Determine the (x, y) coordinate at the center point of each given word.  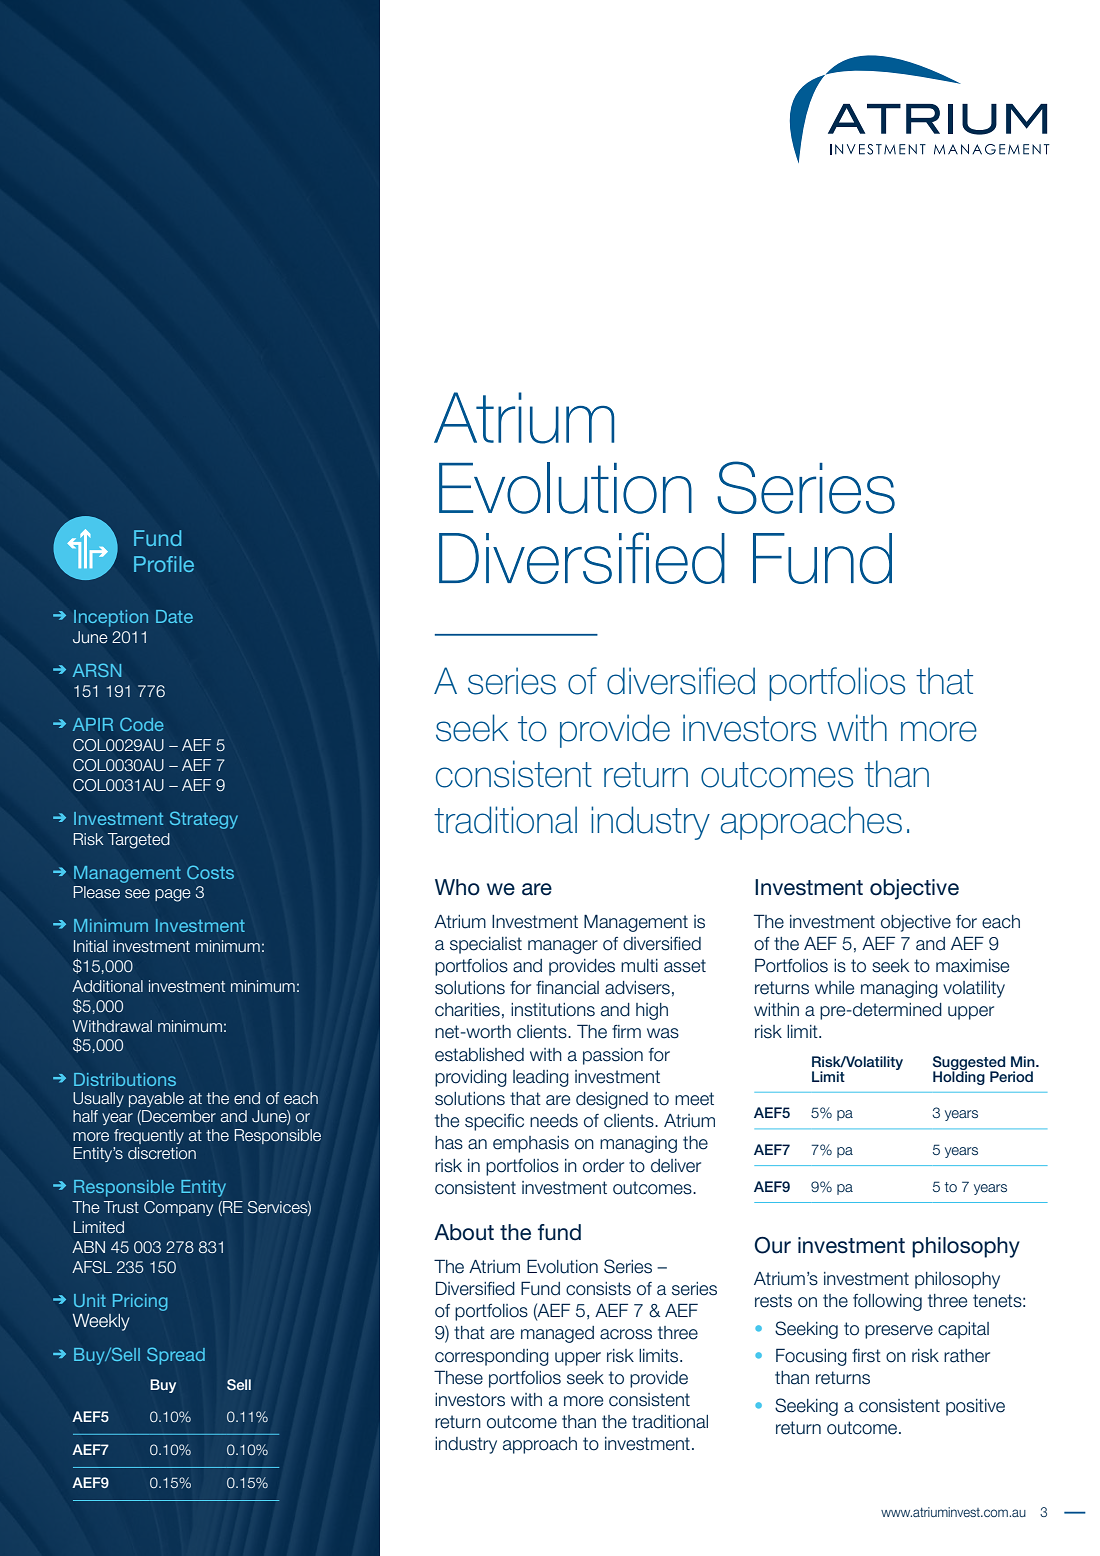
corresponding (492, 1357)
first (866, 1356)
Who (457, 887)
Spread (176, 1356)
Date (174, 616)
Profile (164, 564)
